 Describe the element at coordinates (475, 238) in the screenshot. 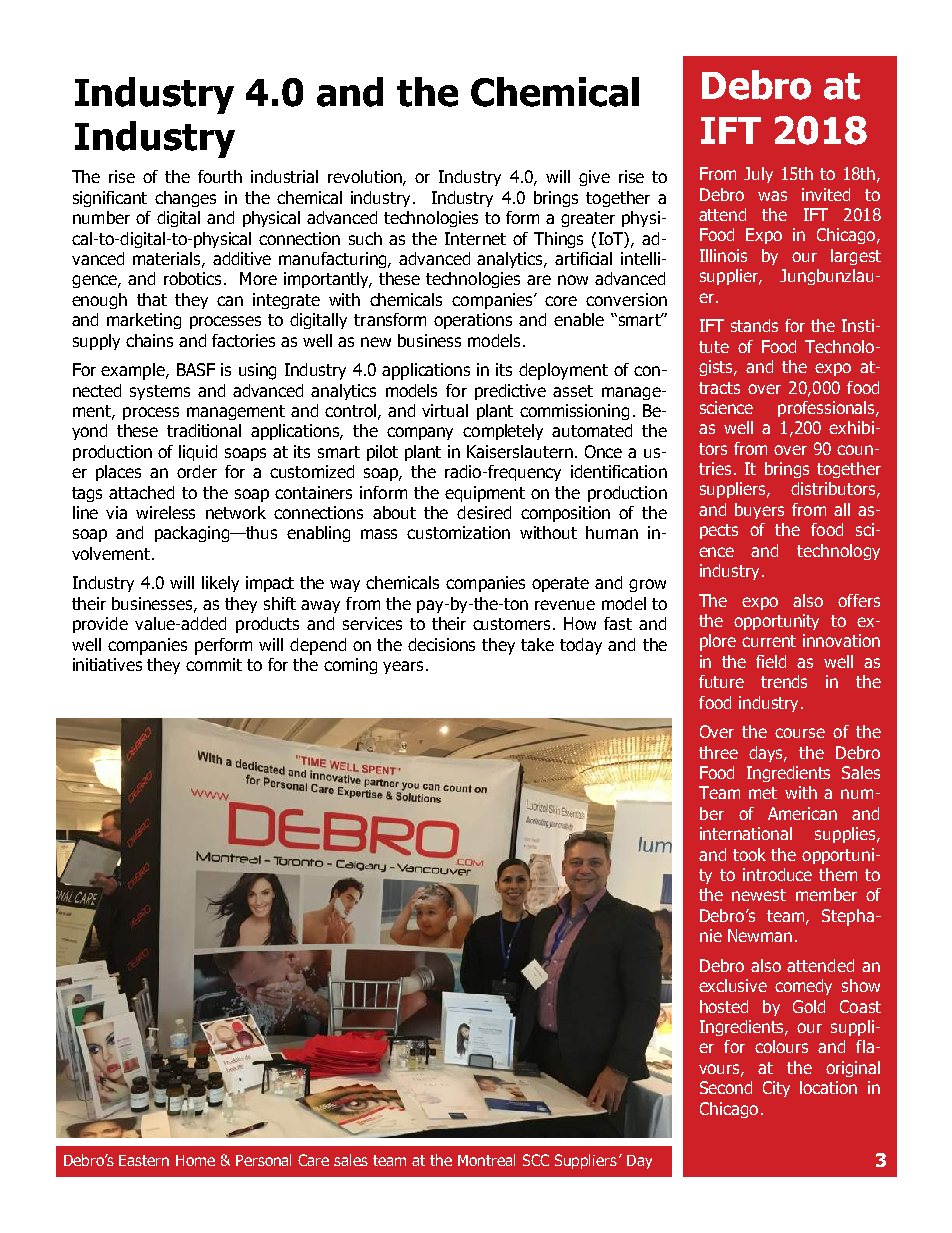

I see `Internet` at that location.
